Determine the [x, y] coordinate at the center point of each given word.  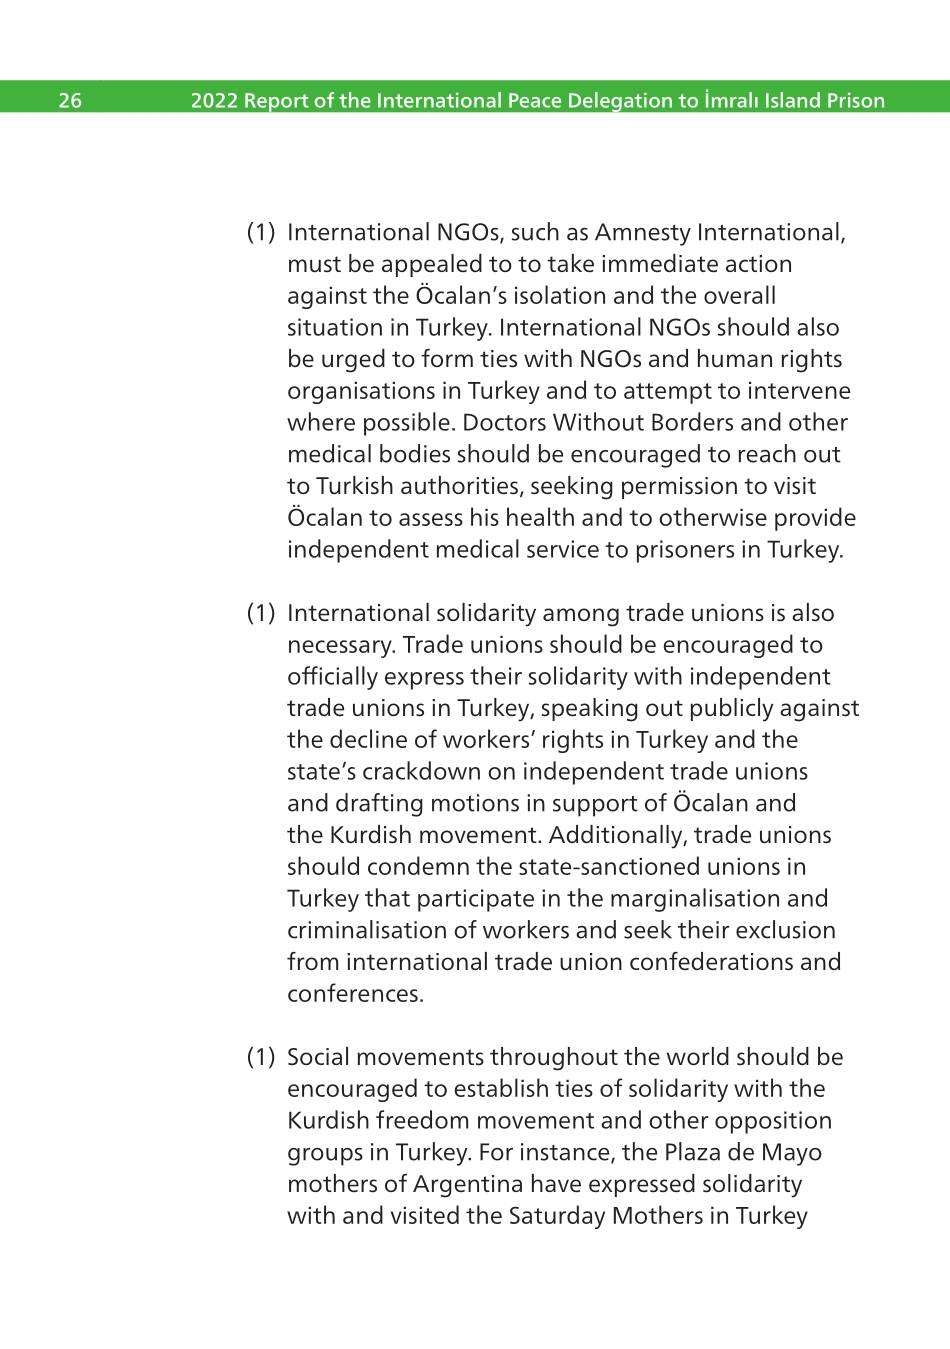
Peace [535, 100]
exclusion [785, 929]
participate [476, 900]
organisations [361, 392]
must [315, 264]
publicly [731, 710]
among [581, 617]
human [735, 358]
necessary [341, 649]
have [556, 1183]
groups [325, 1157]
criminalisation [367, 929]
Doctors [505, 422]
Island [793, 100]
